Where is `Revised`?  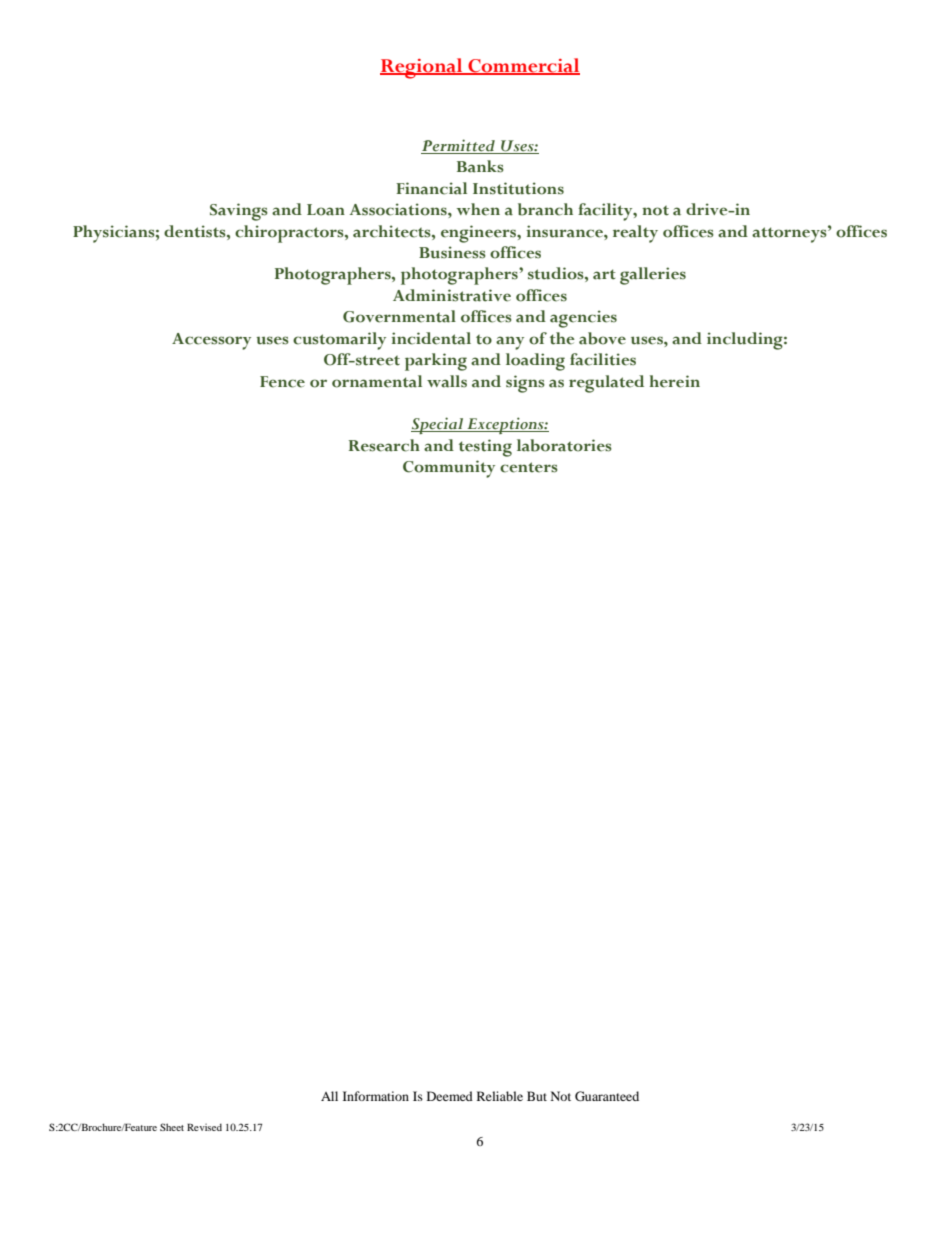
Revised is located at coordinates (204, 1127).
